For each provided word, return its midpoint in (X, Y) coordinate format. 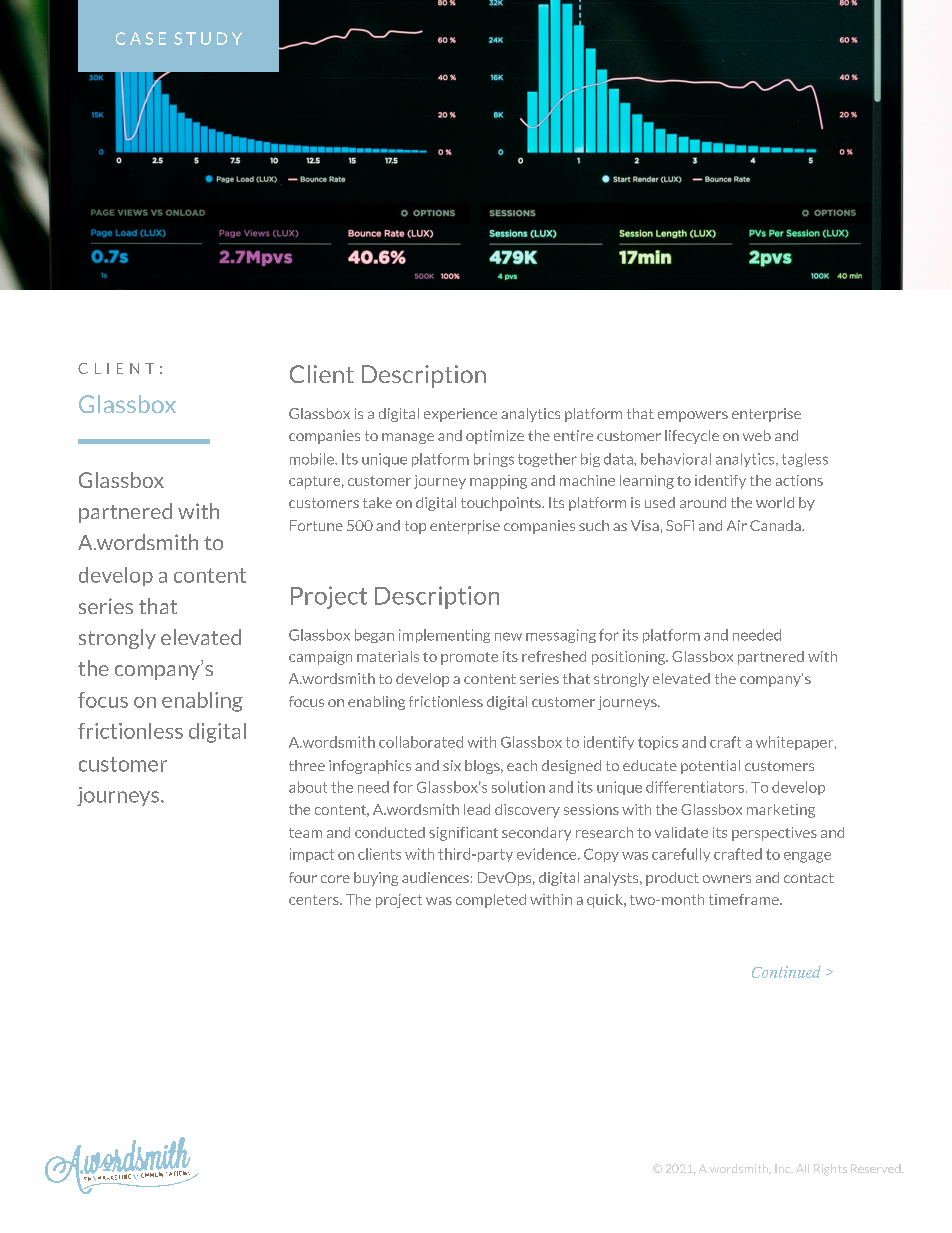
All (802, 1168)
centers (315, 900)
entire (573, 435)
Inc (784, 1168)
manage (408, 438)
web (757, 435)
